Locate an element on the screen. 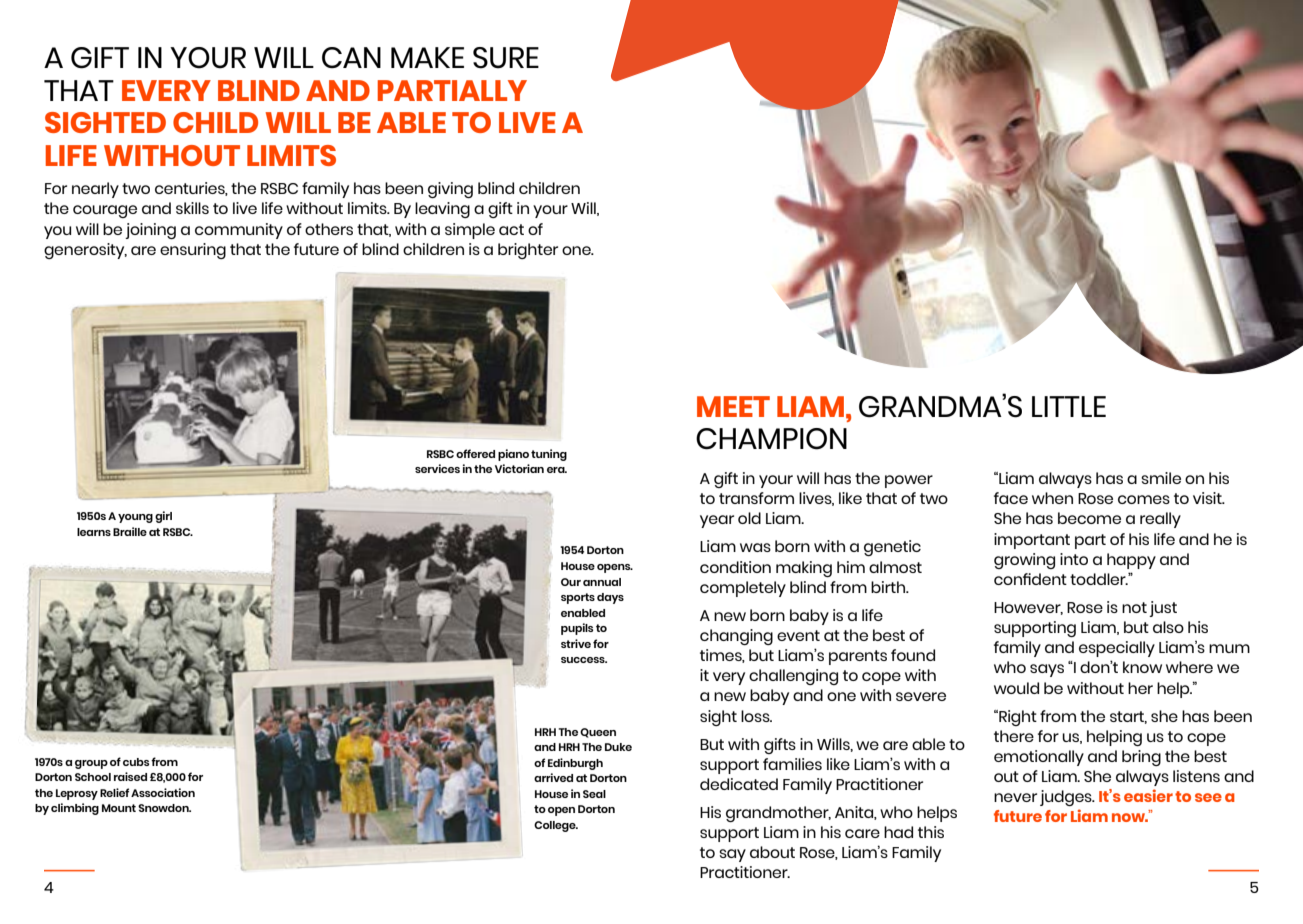  ensuring is located at coordinates (193, 251).
